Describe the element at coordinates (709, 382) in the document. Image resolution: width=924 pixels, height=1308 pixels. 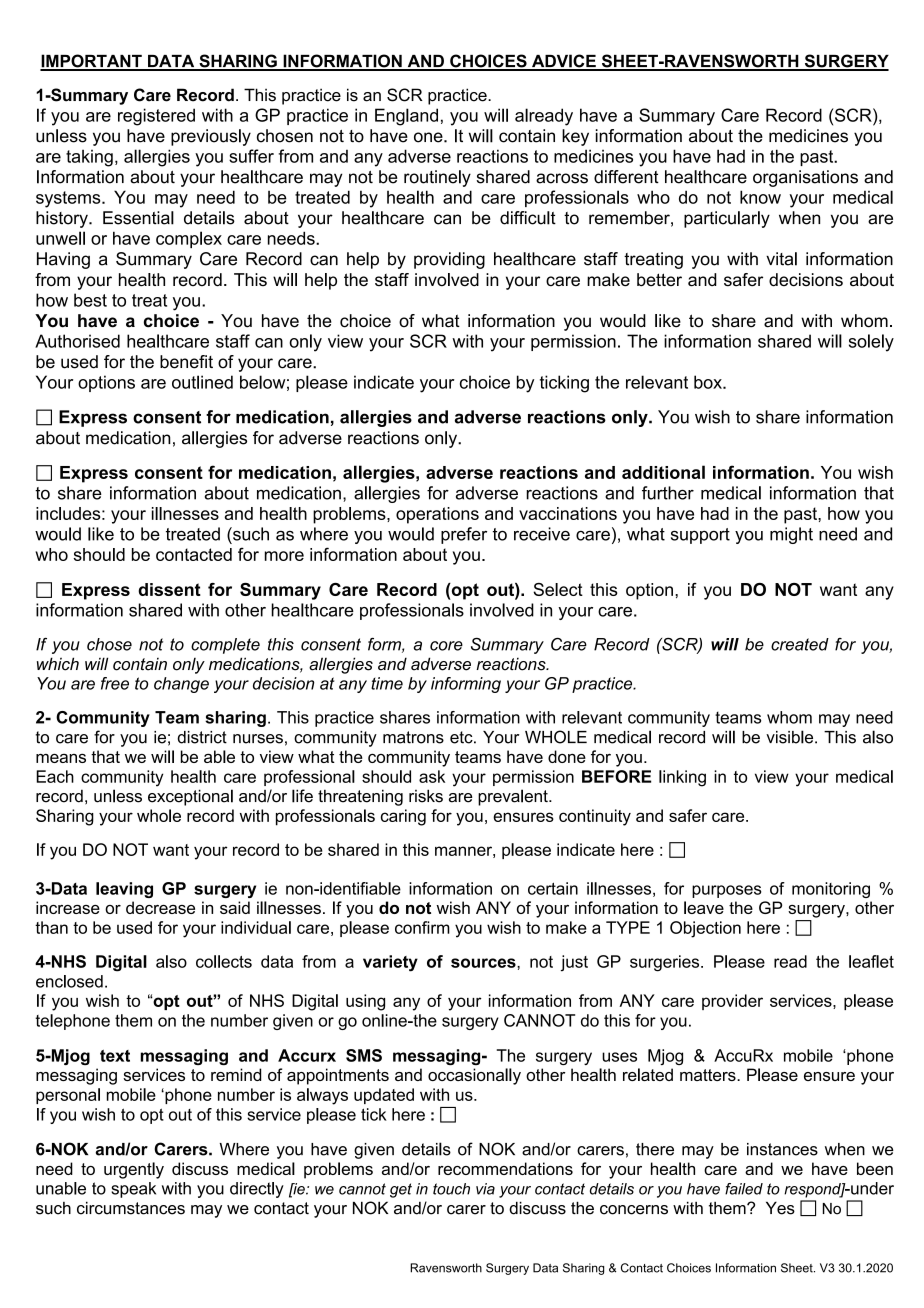
I see `box` at that location.
